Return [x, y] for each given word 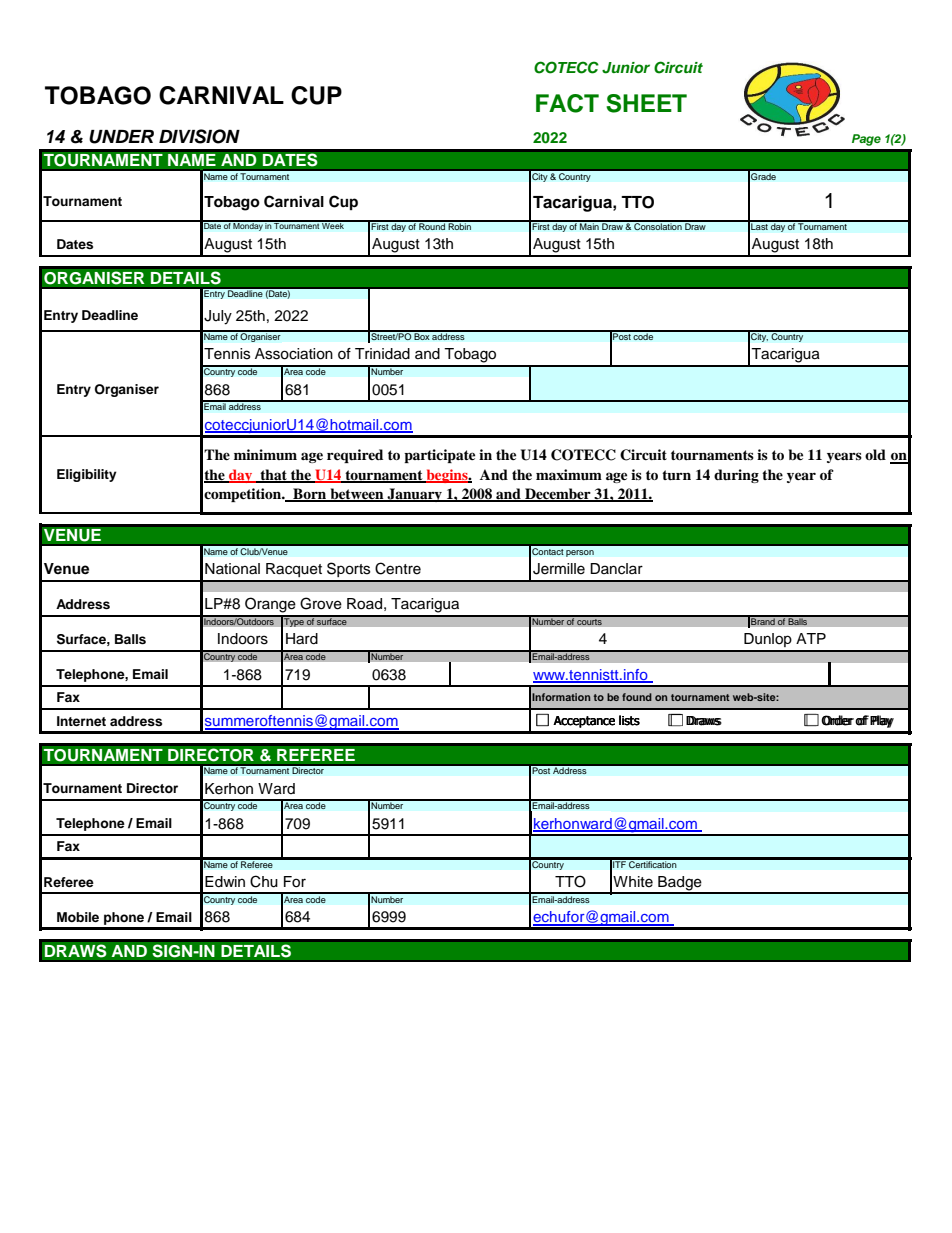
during [736, 476]
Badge [680, 884]
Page [866, 140]
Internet [81, 721]
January [414, 495]
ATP [811, 638]
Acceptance [584, 722]
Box [422, 335]
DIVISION [199, 136]
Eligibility [87, 475]
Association [294, 354]
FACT [567, 103]
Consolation [658, 226]
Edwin [225, 882]
